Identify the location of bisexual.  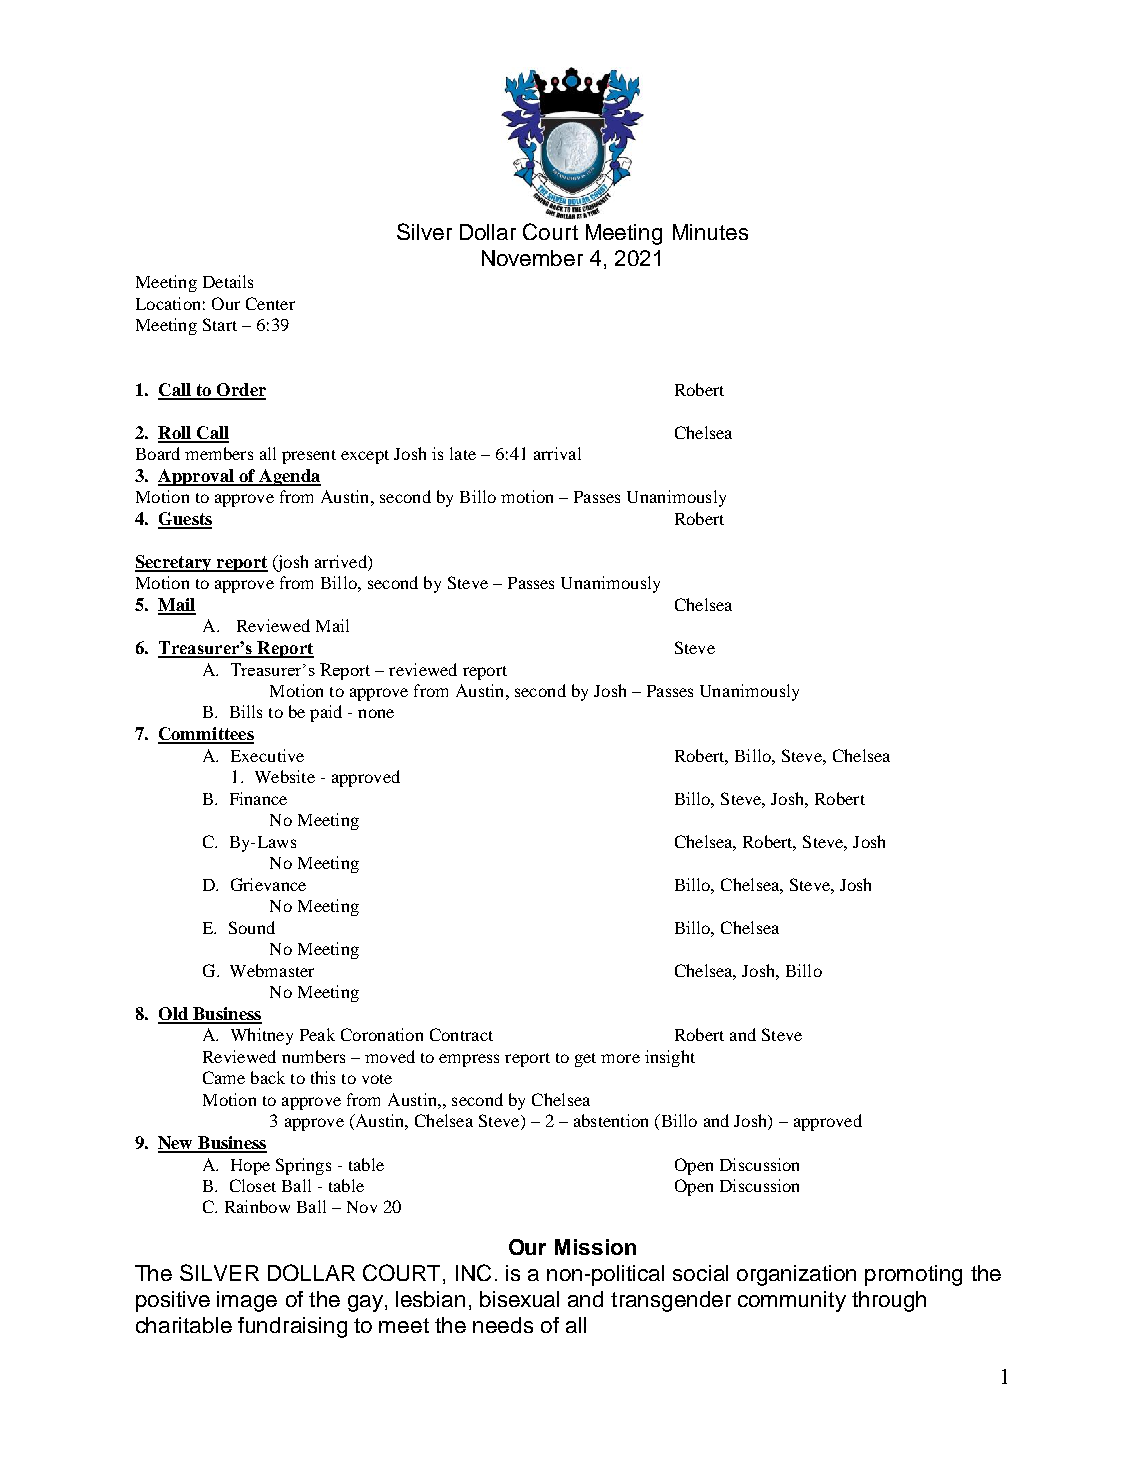
(519, 1299).
